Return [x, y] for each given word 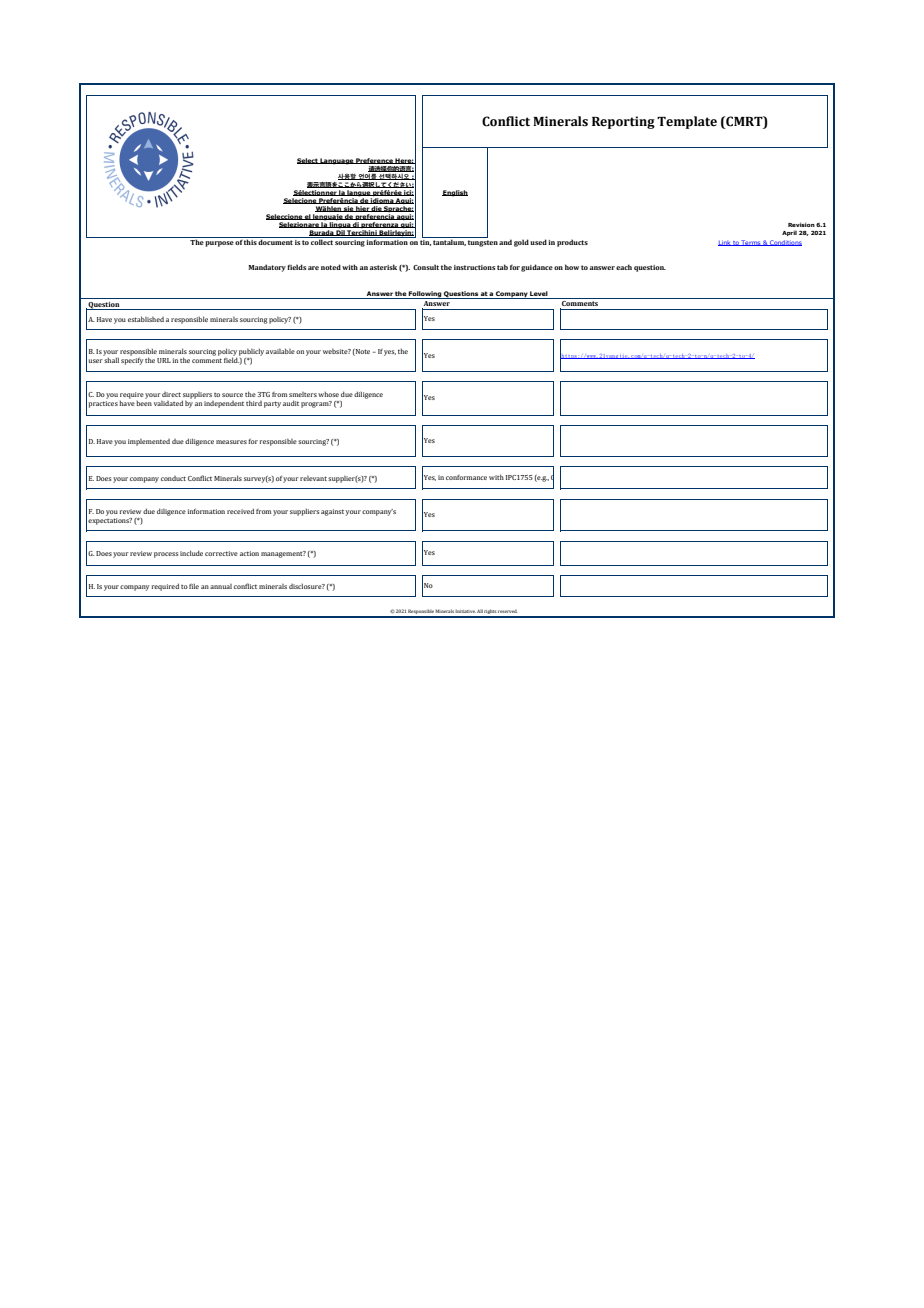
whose [328, 394]
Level [539, 295]
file [194, 586]
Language [337, 161]
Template [687, 122]
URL [164, 360]
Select [308, 161]
